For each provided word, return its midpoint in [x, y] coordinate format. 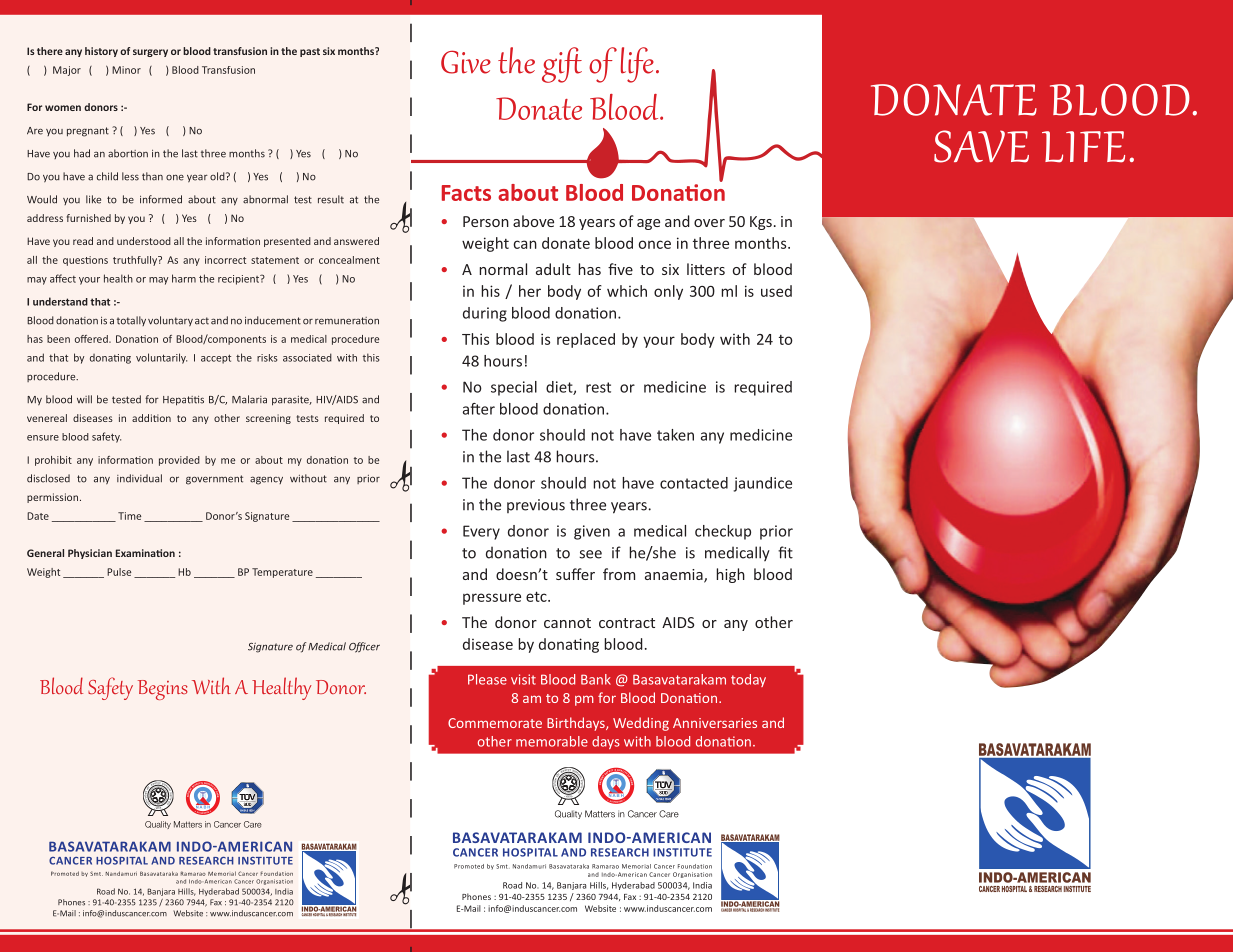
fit [785, 552]
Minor [126, 70]
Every [481, 532]
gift [562, 65]
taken [675, 435]
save [981, 146]
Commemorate [495, 723]
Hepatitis [183, 401]
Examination [145, 553]
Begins [163, 690]
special [514, 388]
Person [486, 221]
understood [144, 241]
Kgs [761, 223]
